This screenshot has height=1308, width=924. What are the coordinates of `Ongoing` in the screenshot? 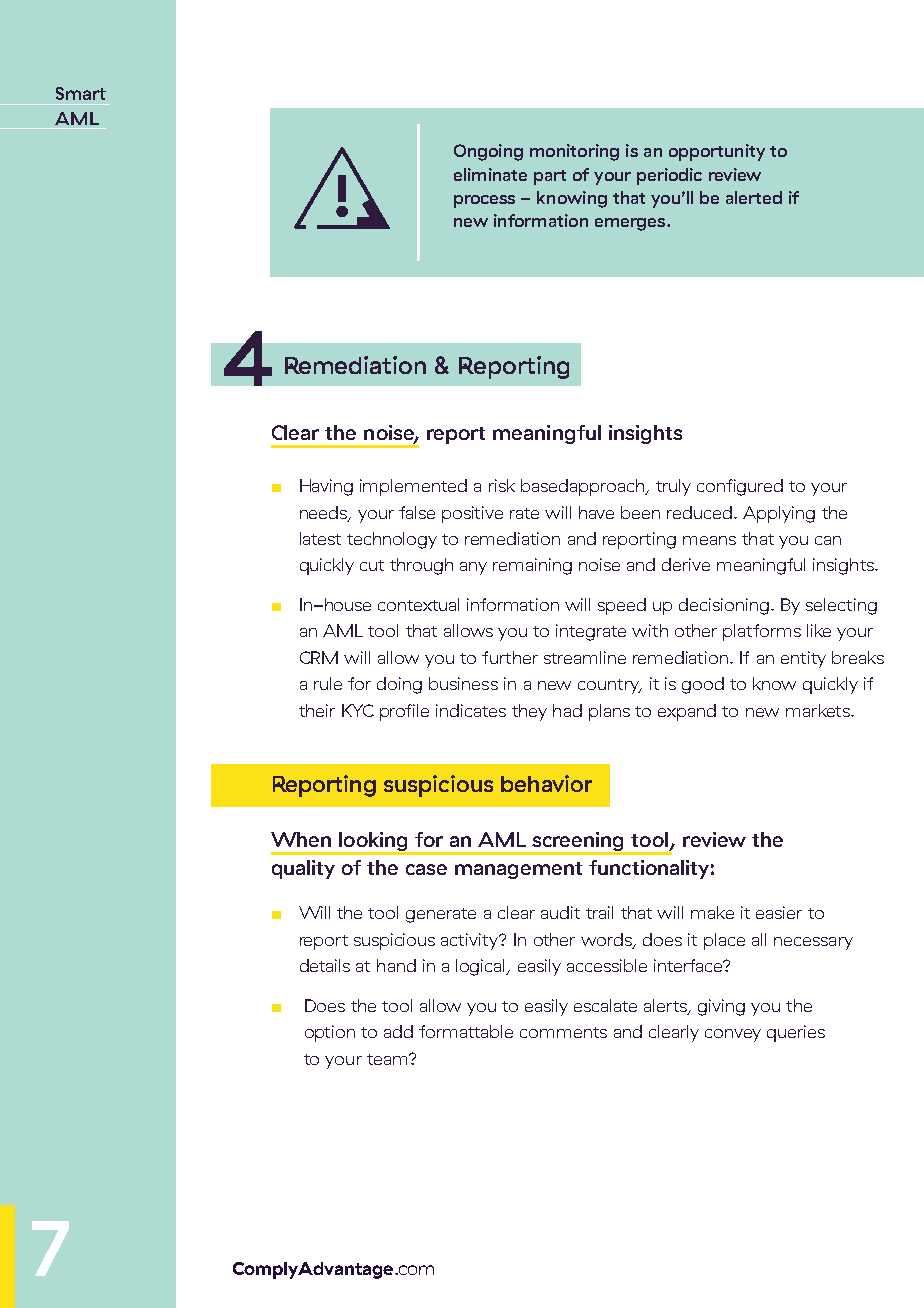 It's located at (488, 152).
